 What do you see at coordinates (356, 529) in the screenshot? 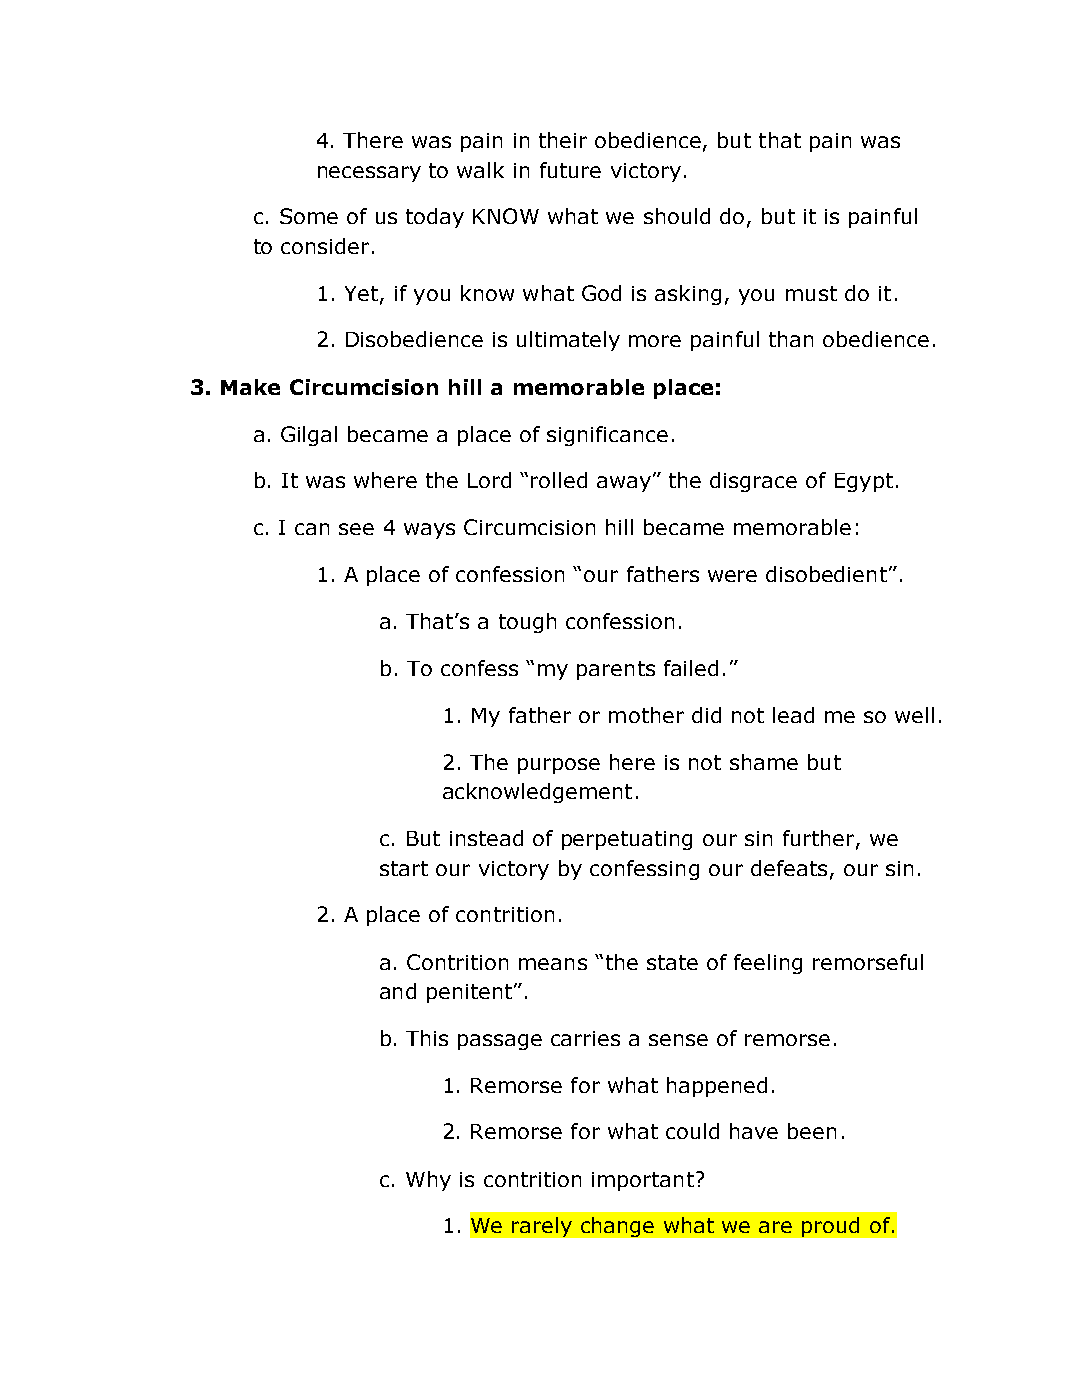
I see `see` at bounding box center [356, 529].
